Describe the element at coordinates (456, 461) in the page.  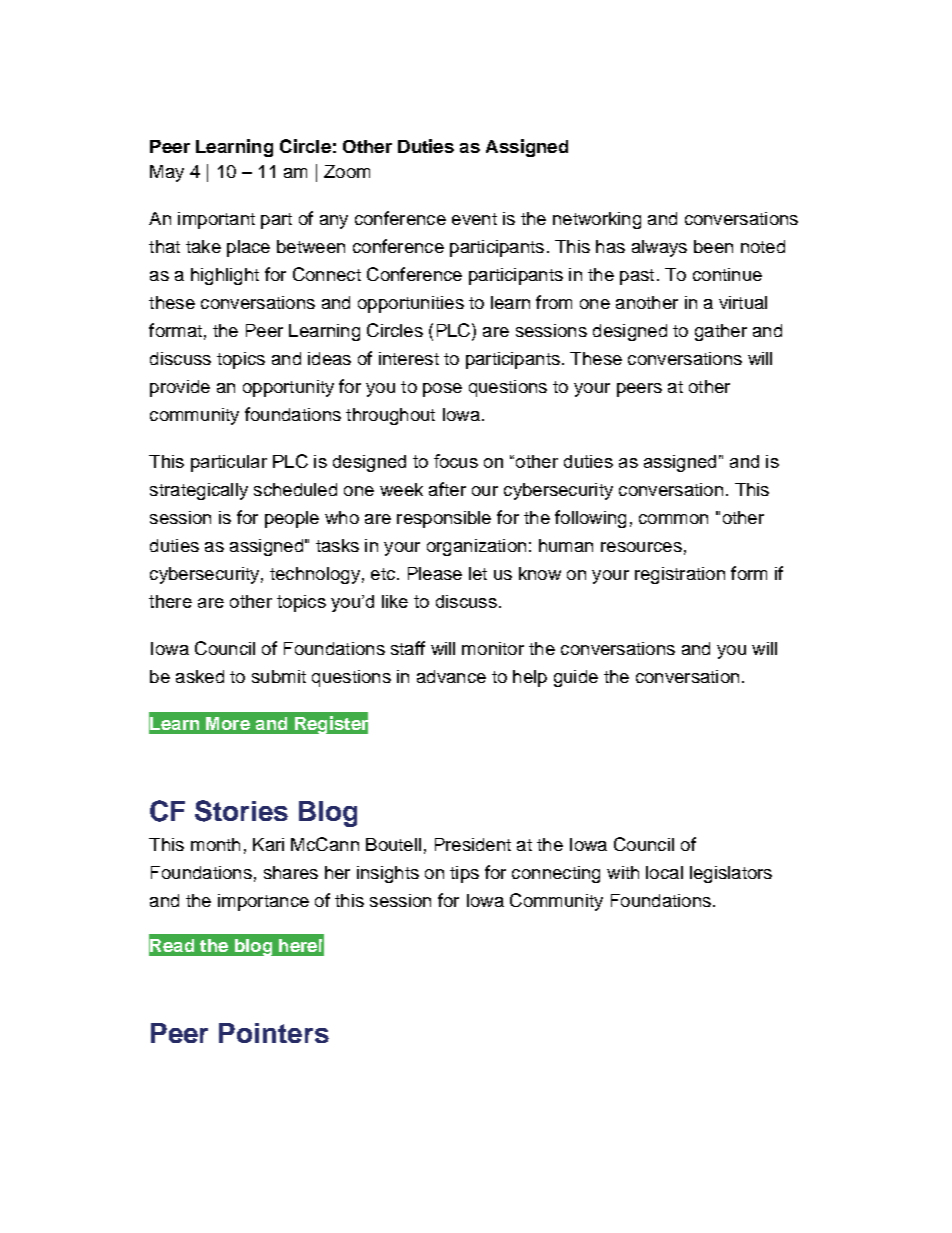
I see `focus` at that location.
